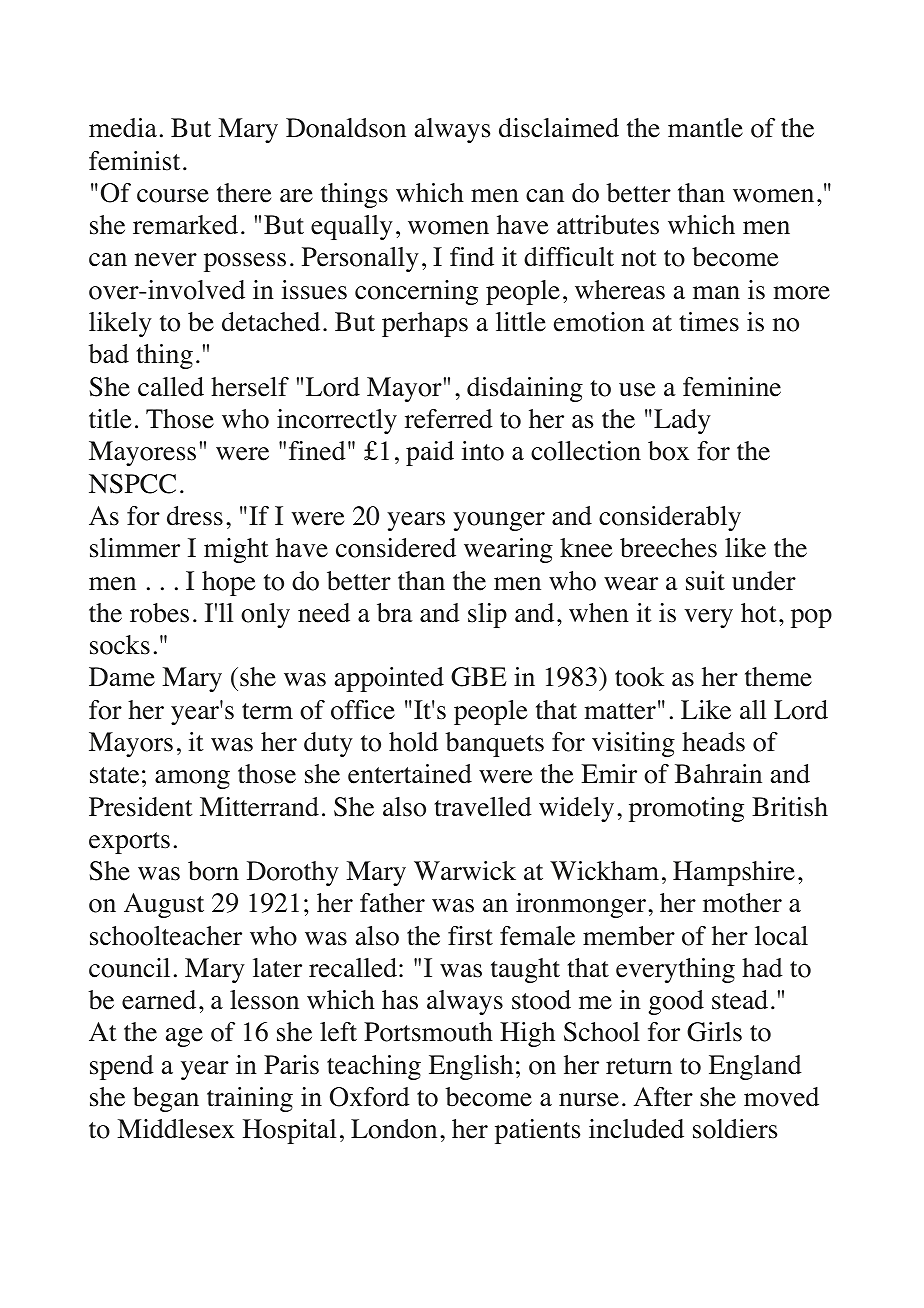 The width and height of the document is (924, 1308). Describe the element at coordinates (559, 128) in the document. I see `disclaimed` at that location.
